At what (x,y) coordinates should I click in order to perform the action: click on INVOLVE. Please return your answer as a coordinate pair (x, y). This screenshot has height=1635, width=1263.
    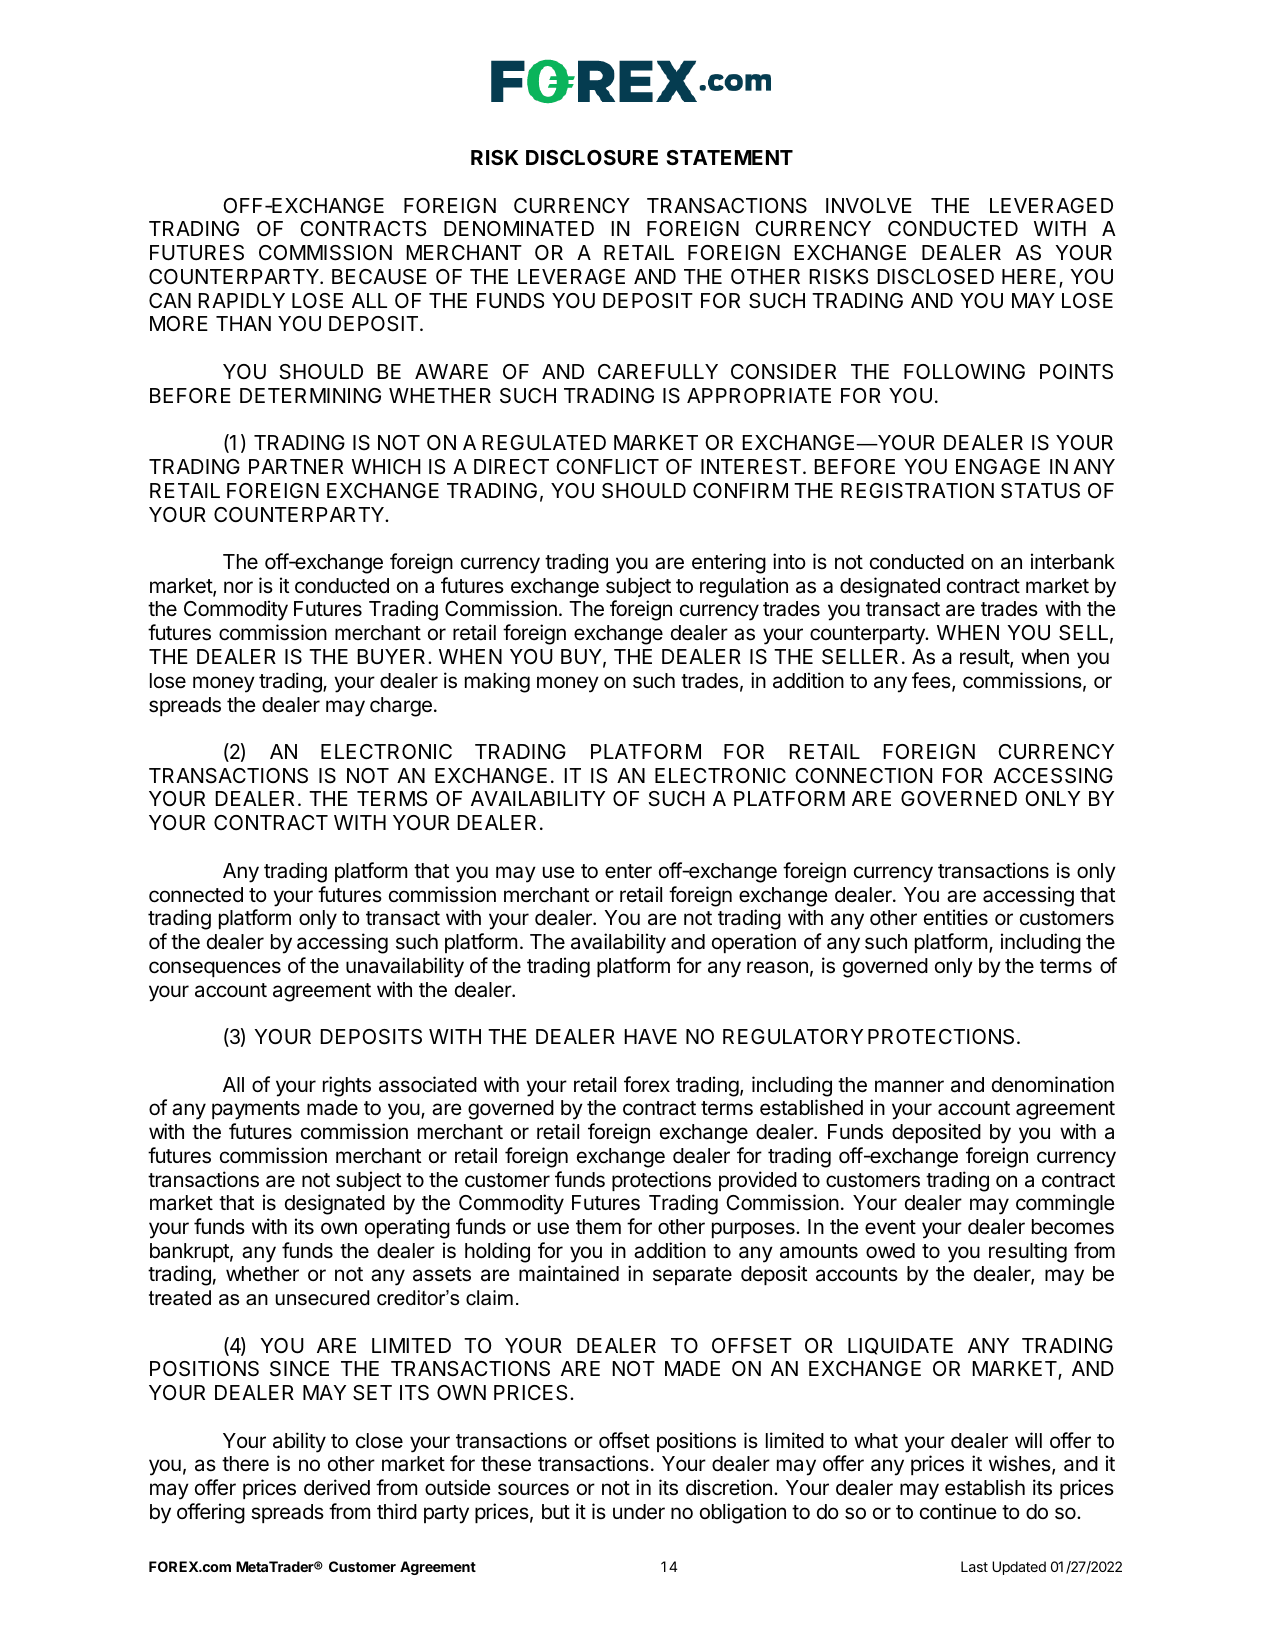
    Looking at the image, I should click on (869, 205).
